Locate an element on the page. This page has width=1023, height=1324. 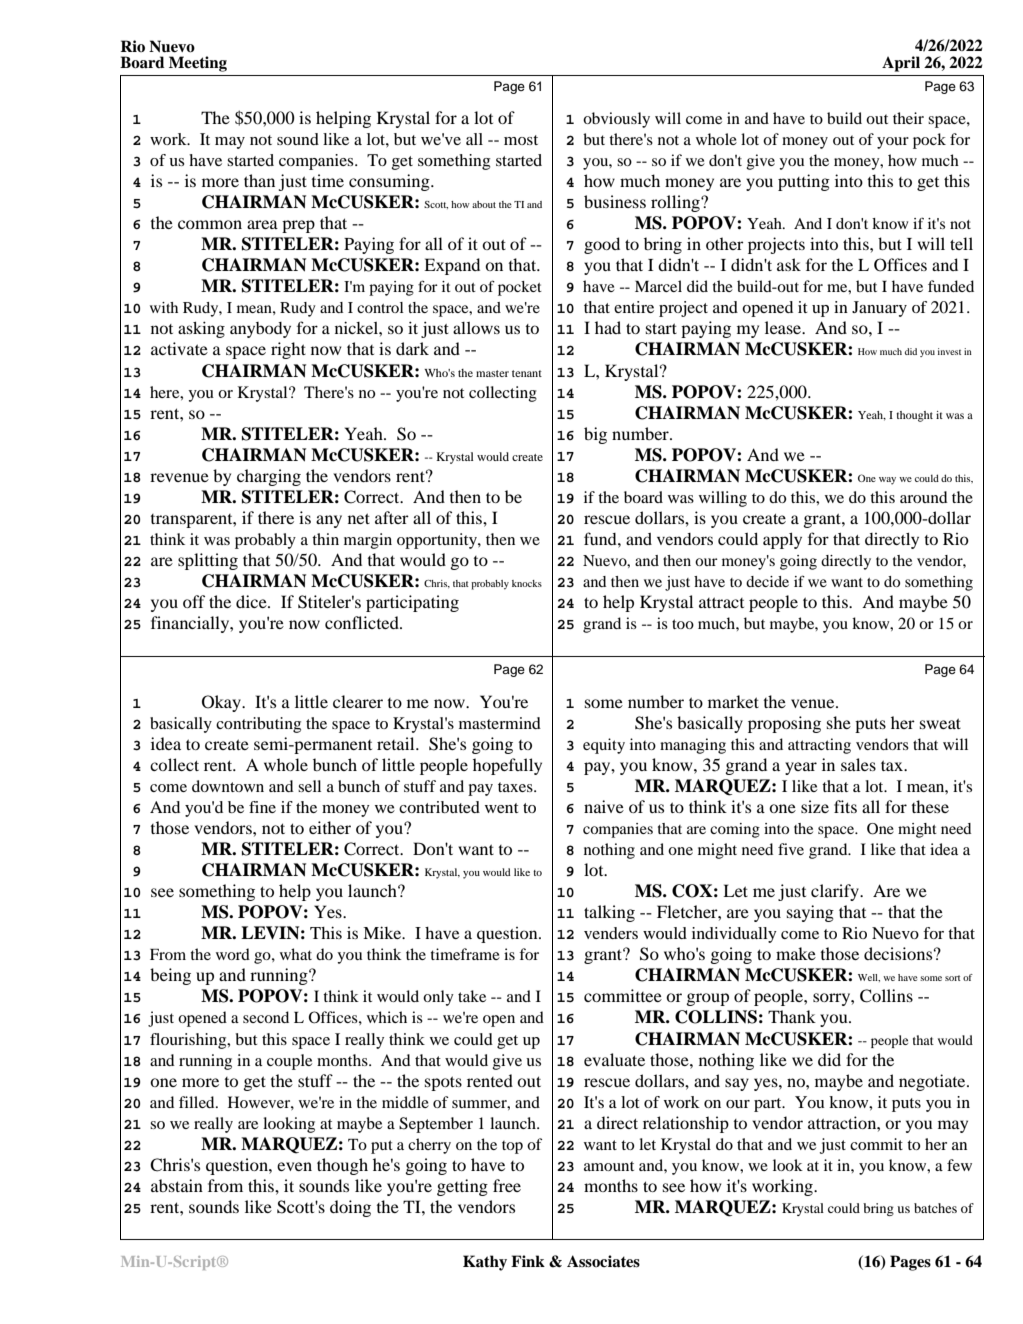
sweat is located at coordinates (940, 723).
